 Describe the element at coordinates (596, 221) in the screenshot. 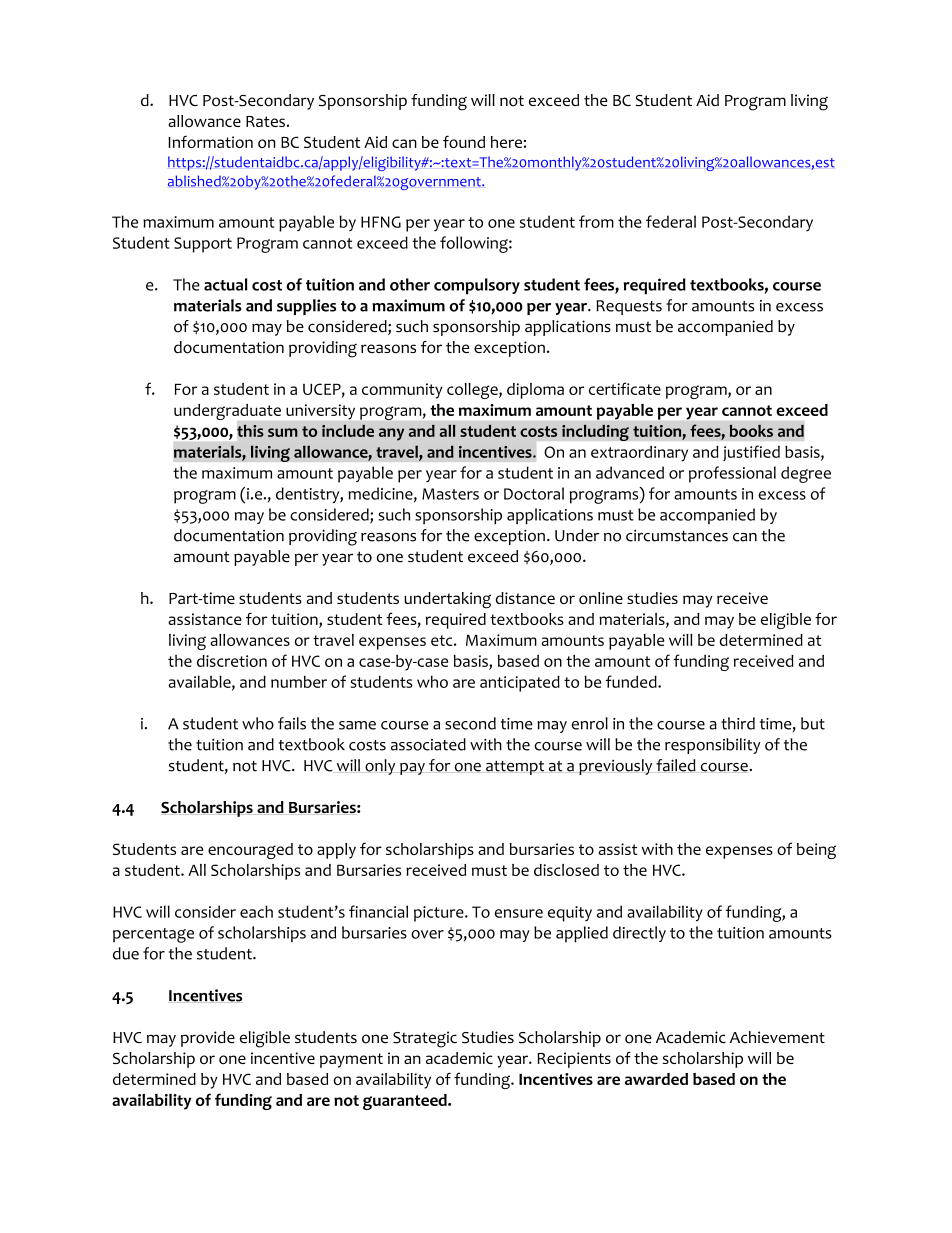

I see `from` at that location.
